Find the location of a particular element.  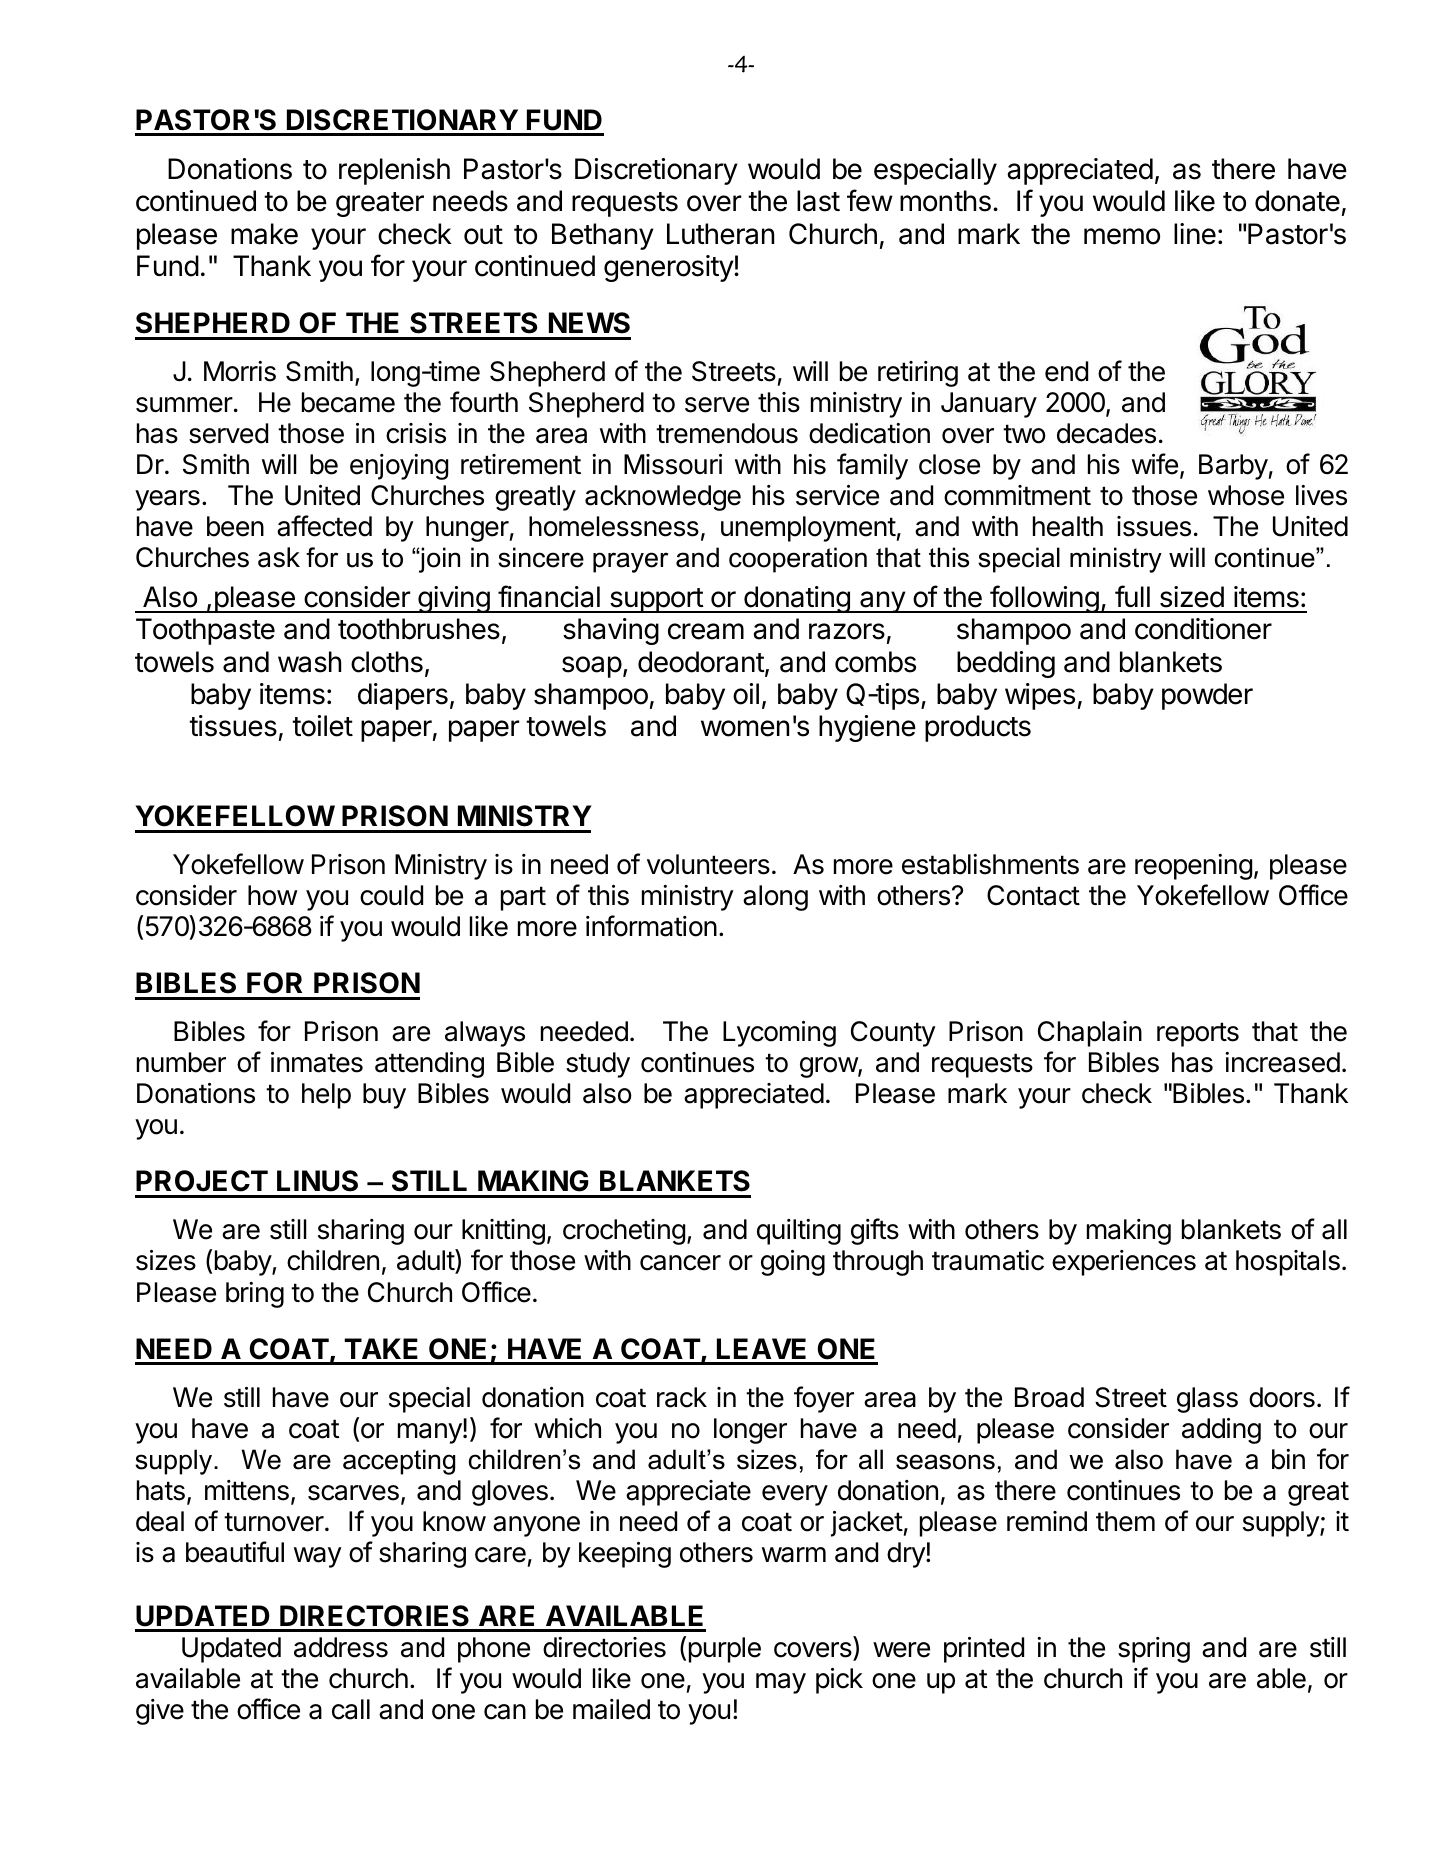

line is located at coordinates (1195, 234).
